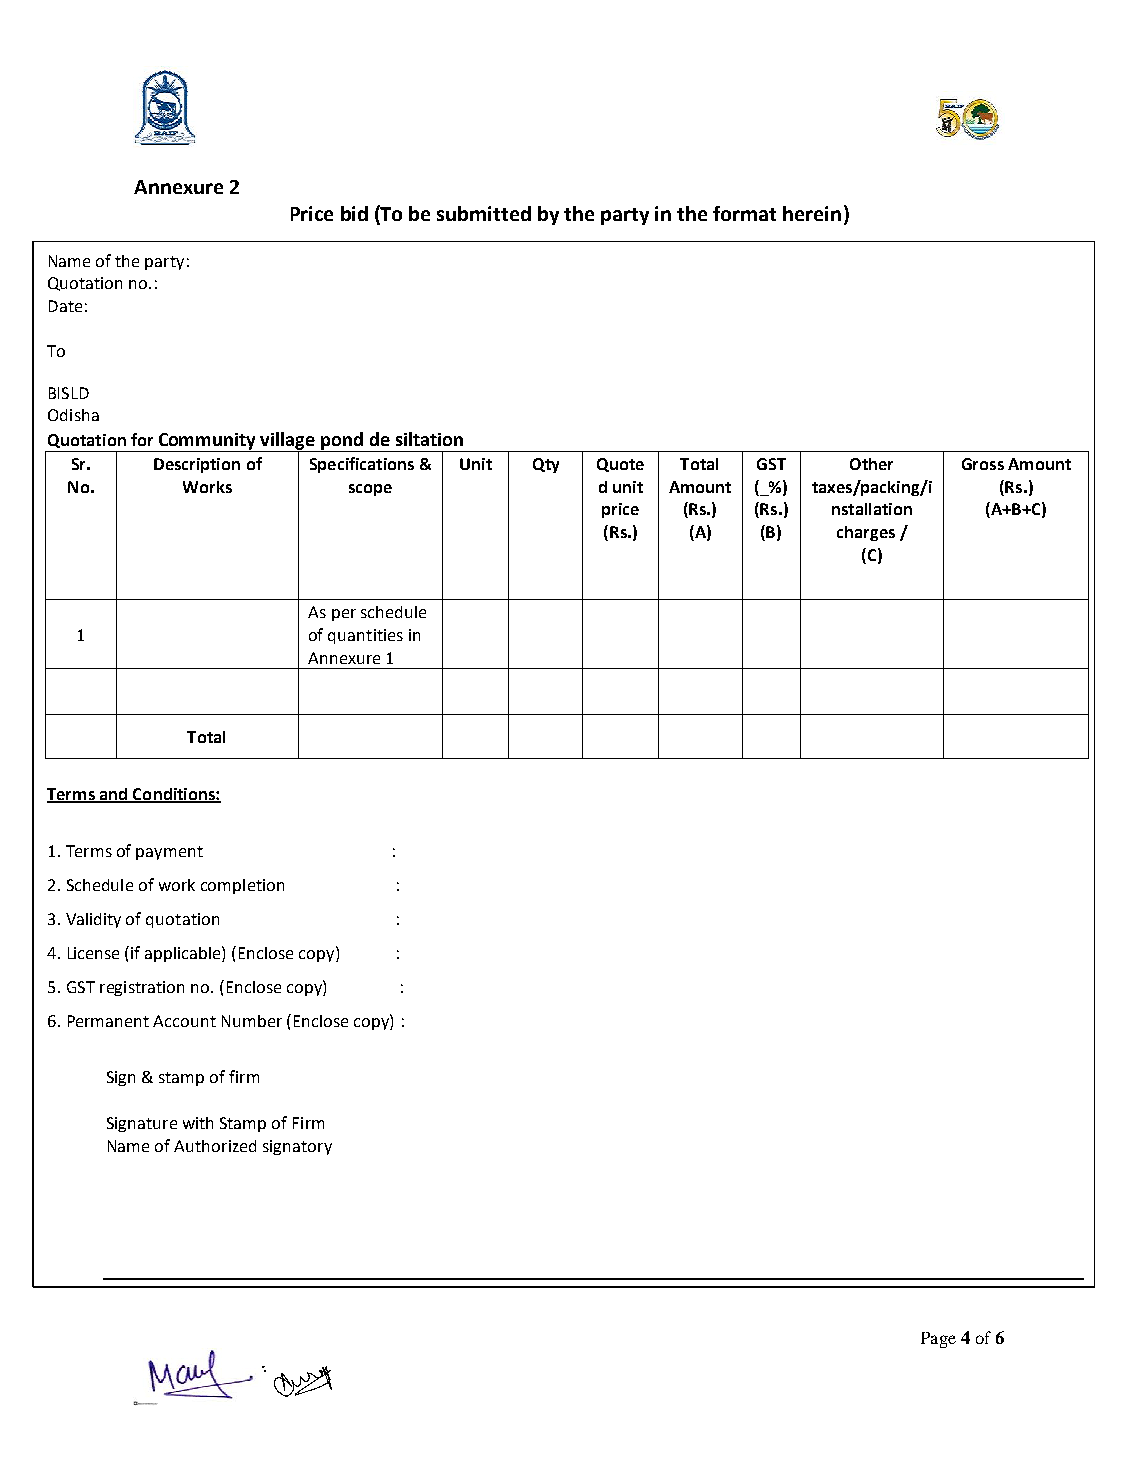 The width and height of the screenshot is (1138, 1472). Describe the element at coordinates (365, 636) in the screenshot. I see `quantities` at that location.
